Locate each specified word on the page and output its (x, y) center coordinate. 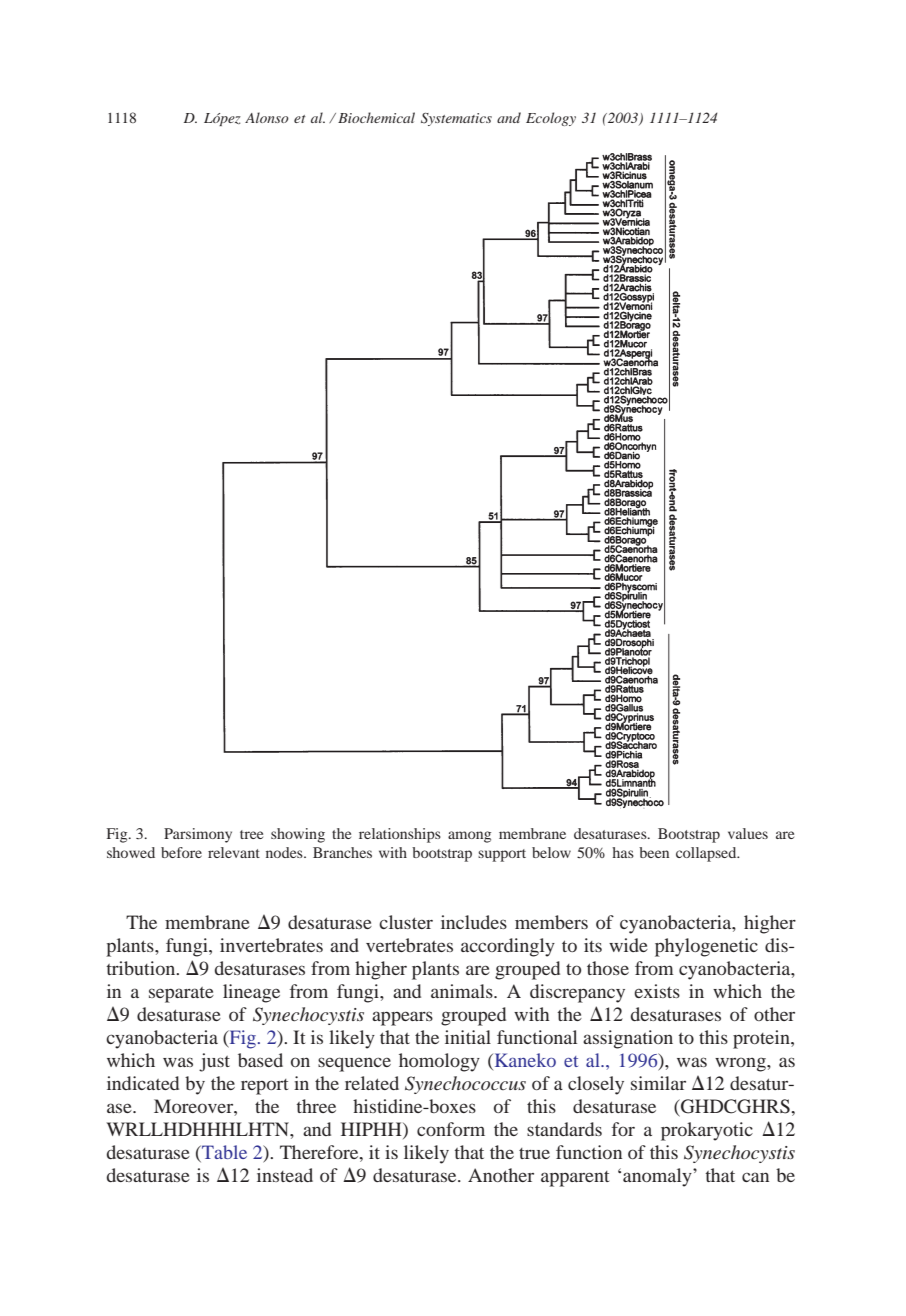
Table (223, 1152)
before (181, 852)
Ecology (551, 119)
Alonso (267, 117)
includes (474, 922)
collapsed (707, 854)
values (748, 833)
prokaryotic (707, 1131)
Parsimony (198, 835)
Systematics (456, 119)
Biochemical (376, 117)
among (469, 837)
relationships (400, 835)
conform (451, 1129)
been (654, 852)
